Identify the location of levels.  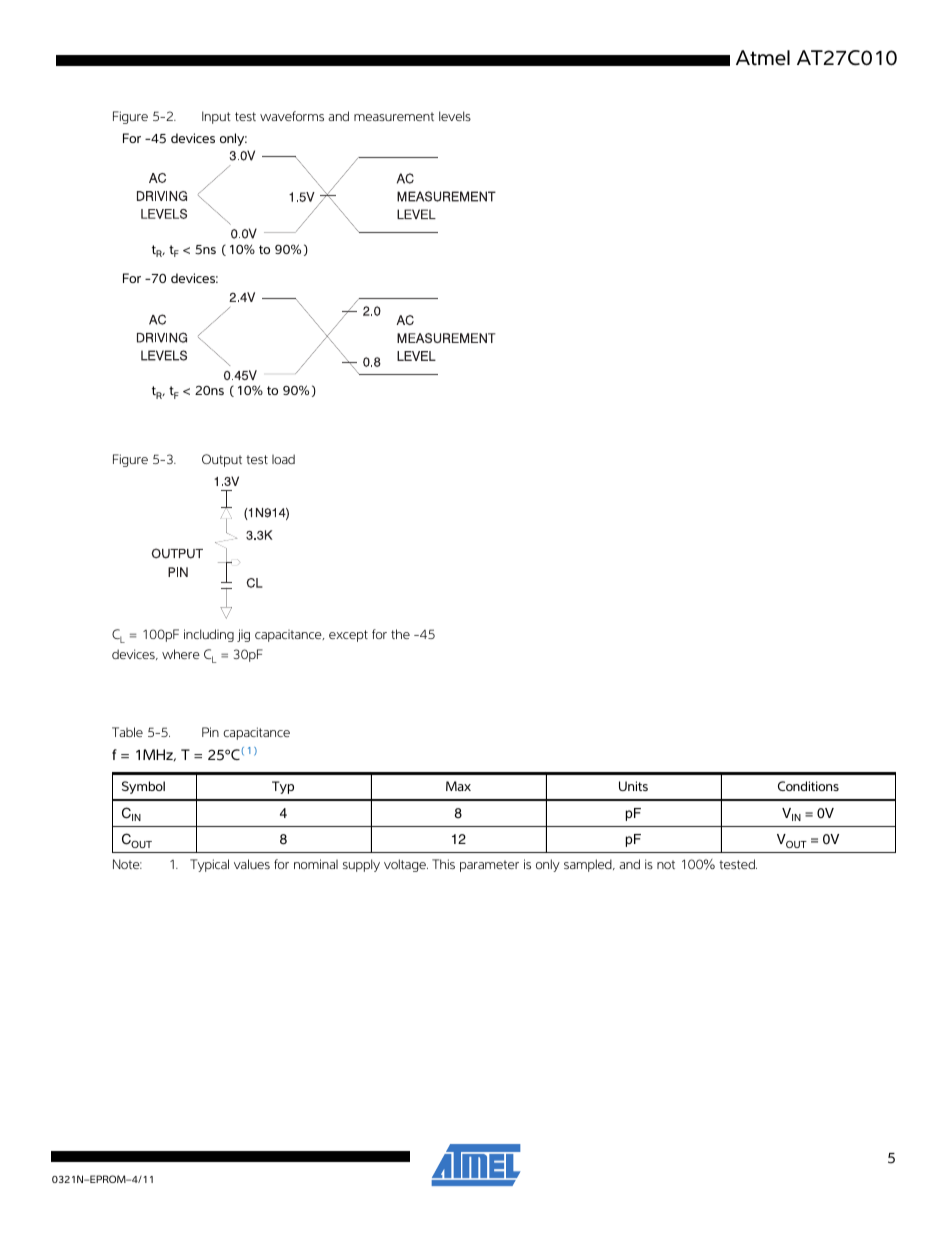
(455, 116).
